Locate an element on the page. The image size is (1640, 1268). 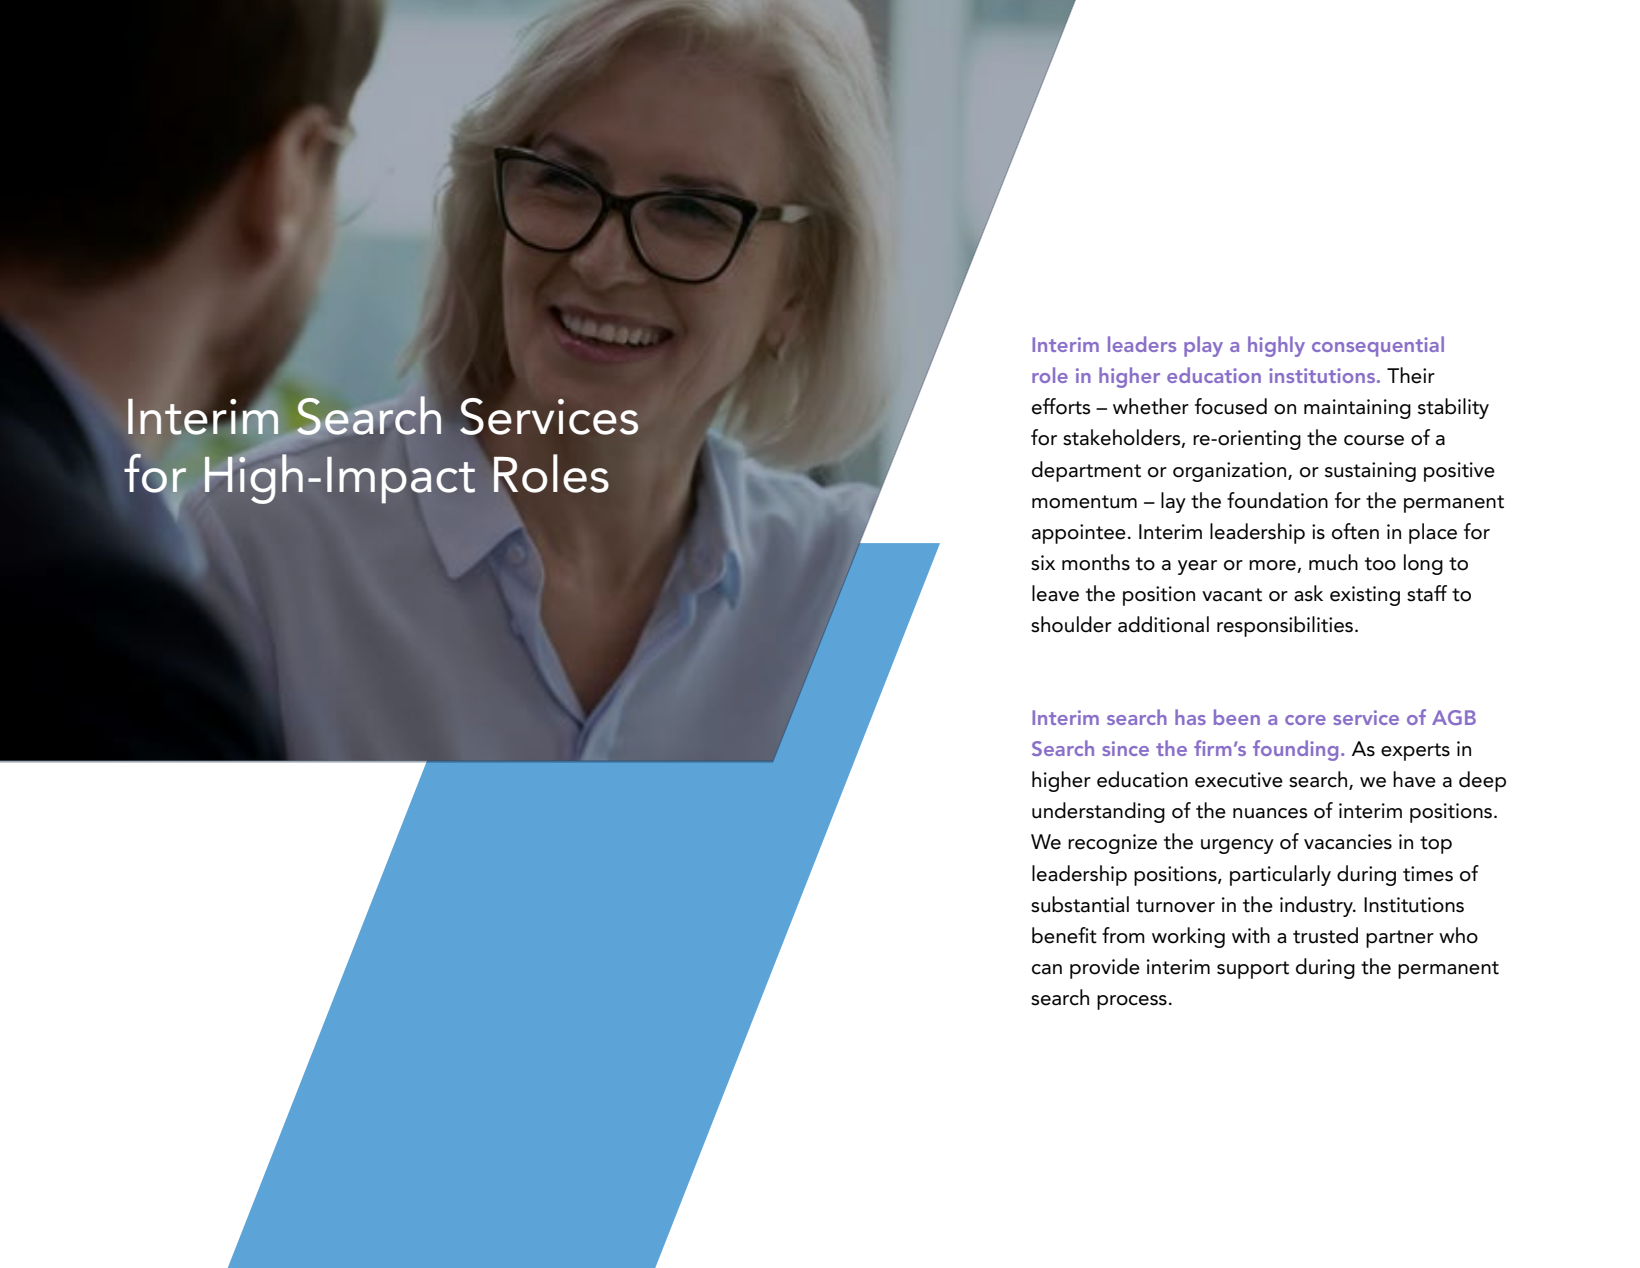
AGB is located at coordinates (1454, 717).
